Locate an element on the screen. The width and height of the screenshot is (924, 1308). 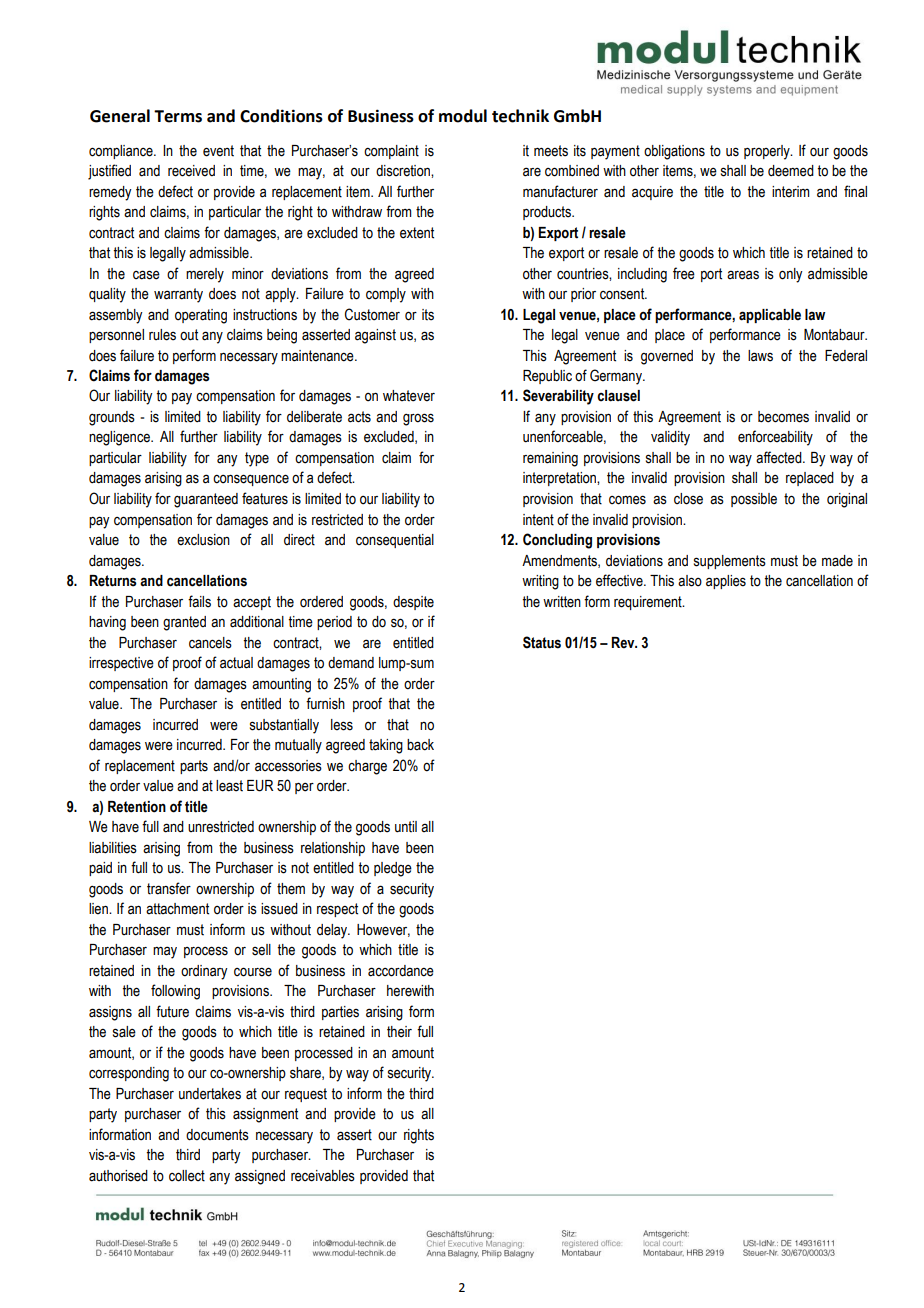
cancels is located at coordinates (210, 643).
